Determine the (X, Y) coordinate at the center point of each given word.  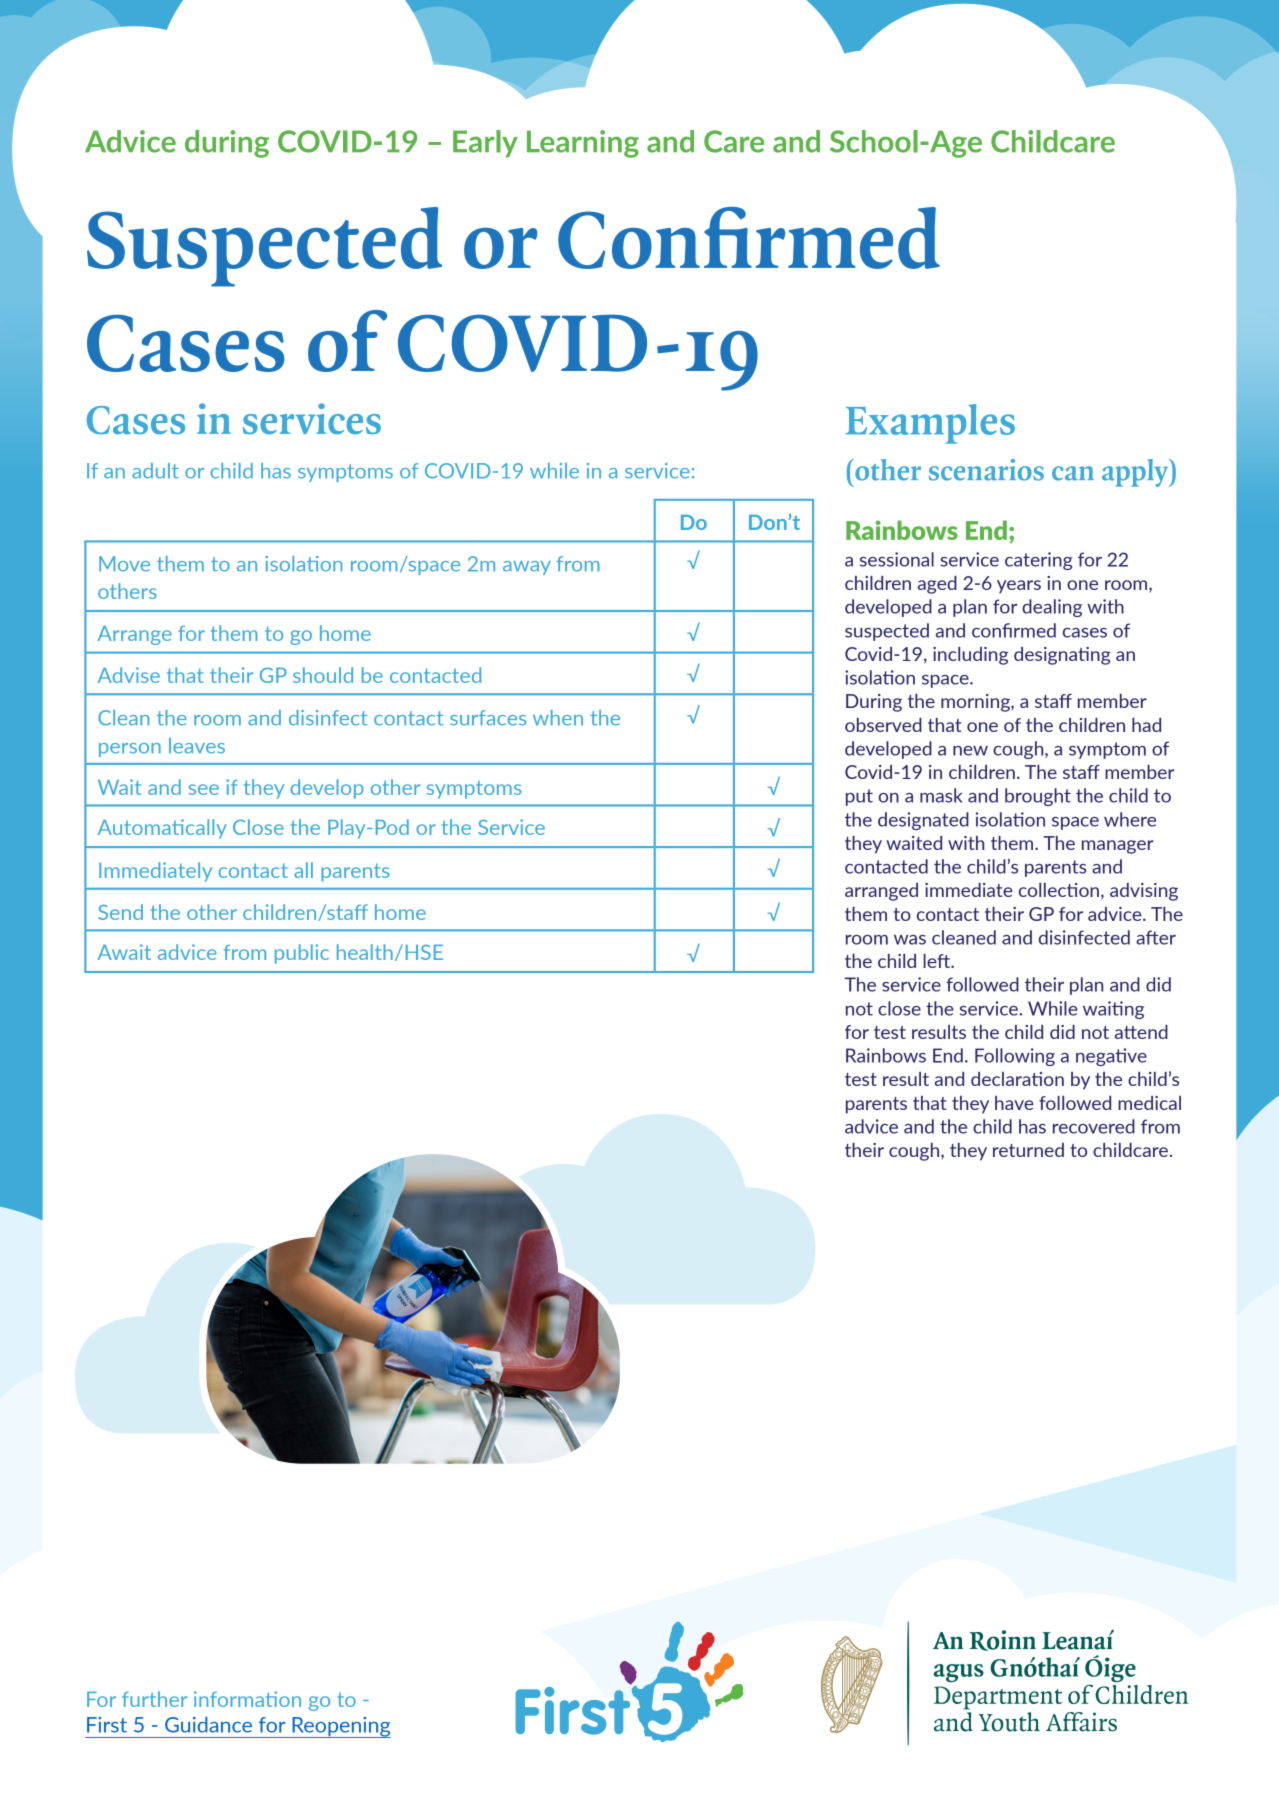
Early (485, 144)
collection (1059, 890)
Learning (583, 144)
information (247, 1699)
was (910, 940)
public (302, 954)
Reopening (340, 1727)
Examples (930, 424)
